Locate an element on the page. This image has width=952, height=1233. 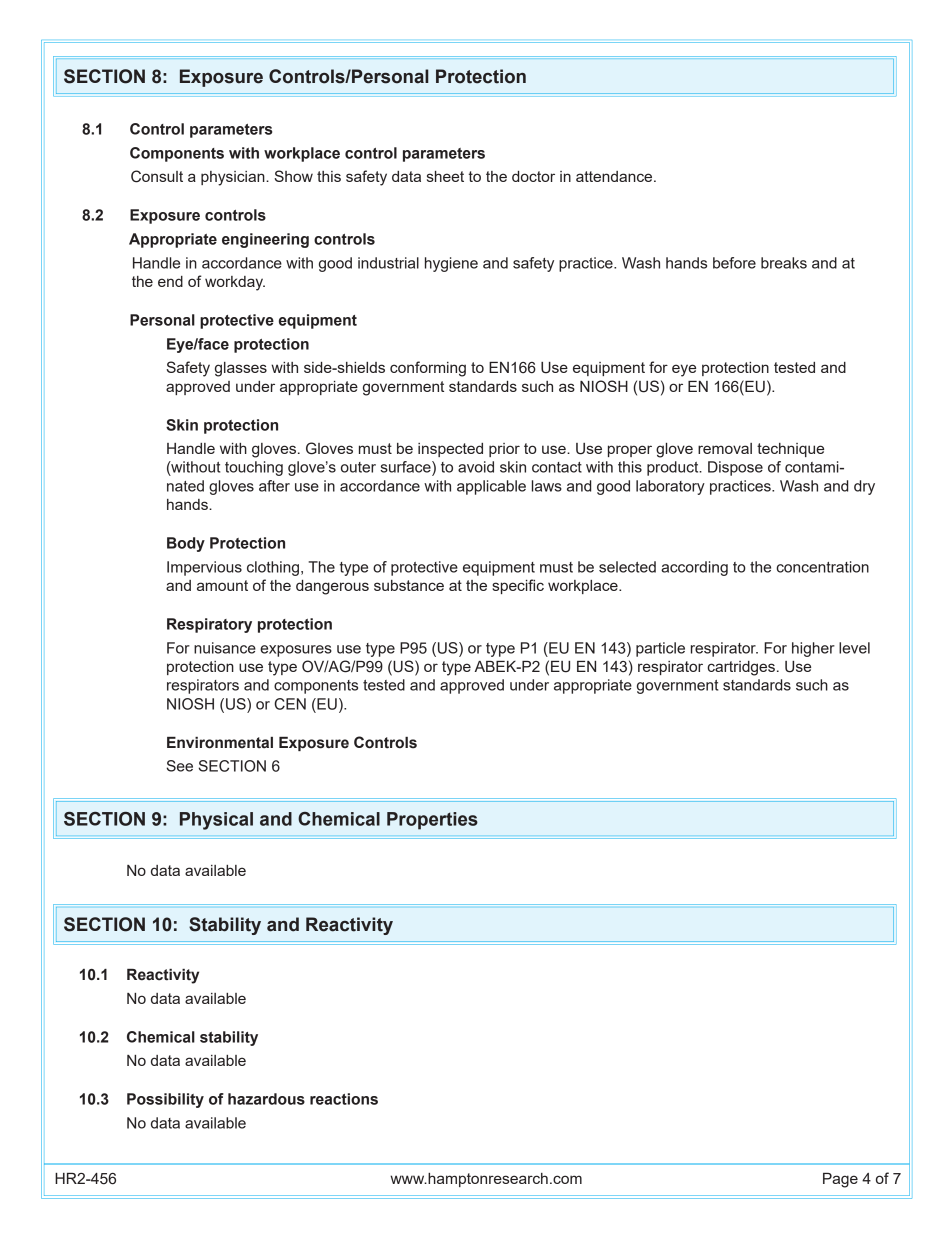
doctor is located at coordinates (533, 176).
